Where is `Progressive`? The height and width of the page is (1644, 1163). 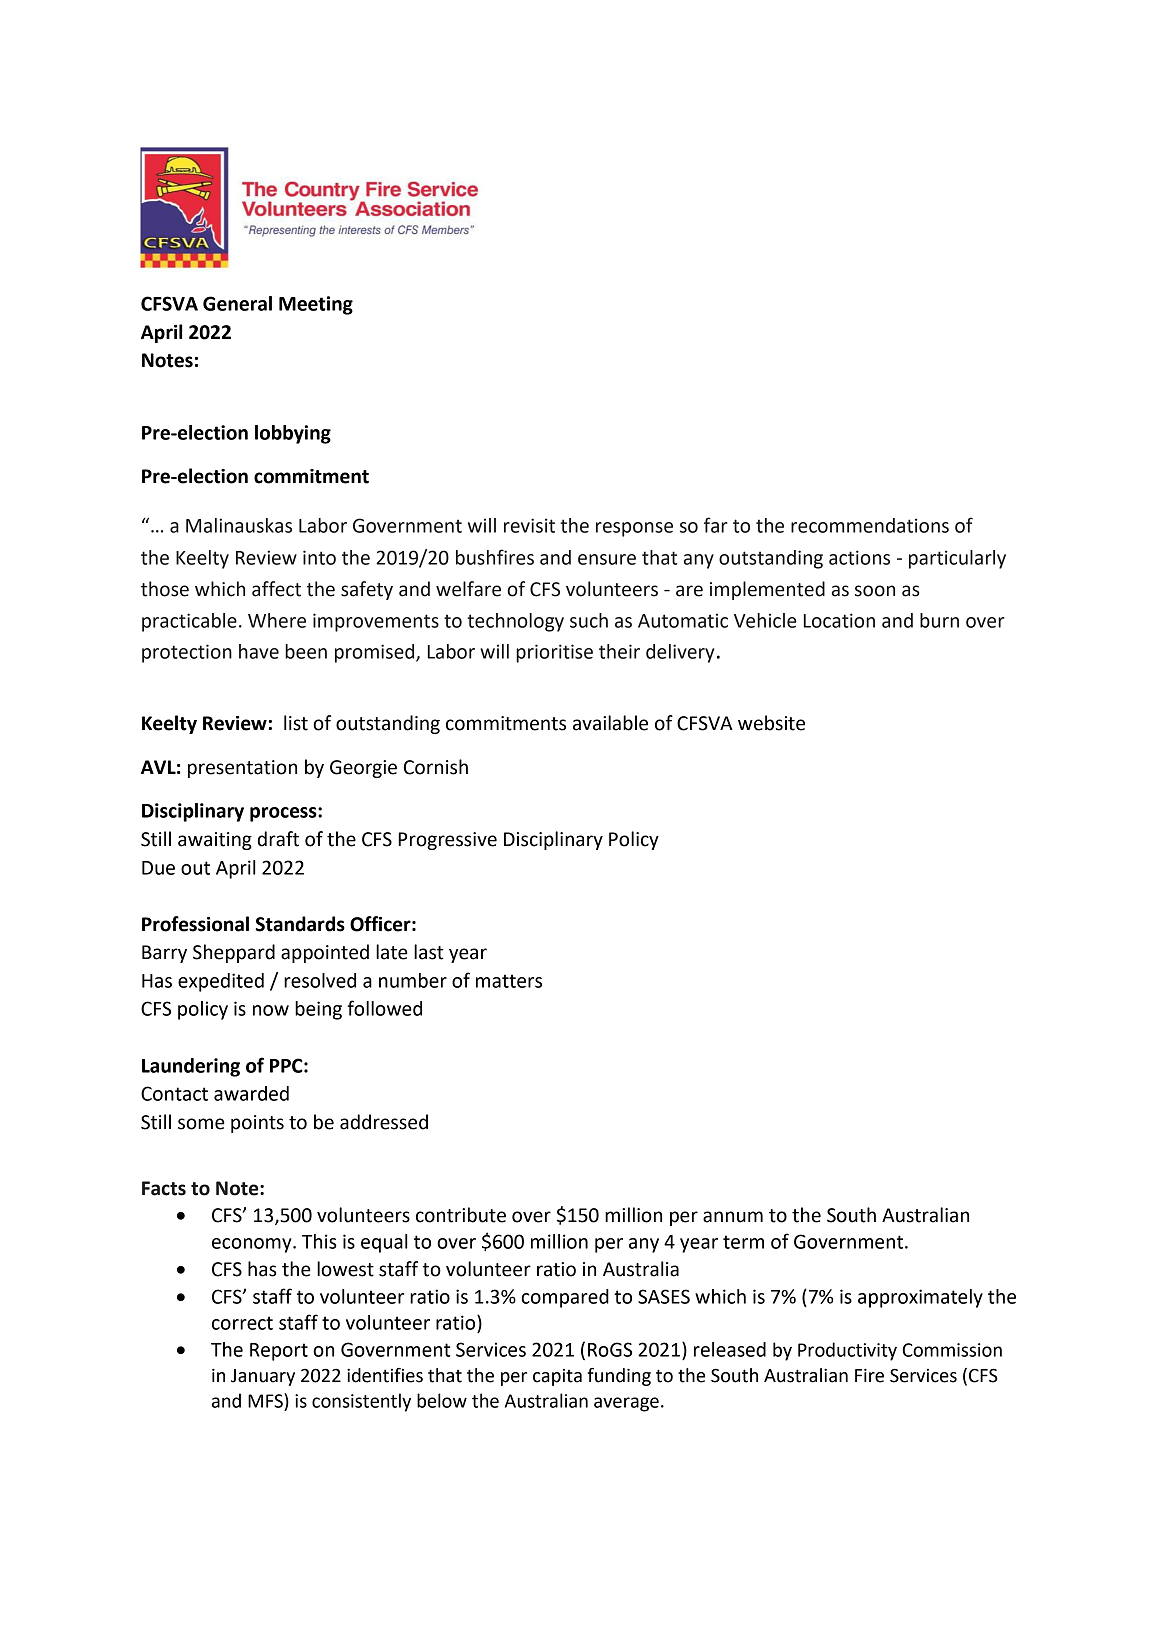 Progressive is located at coordinates (447, 841).
